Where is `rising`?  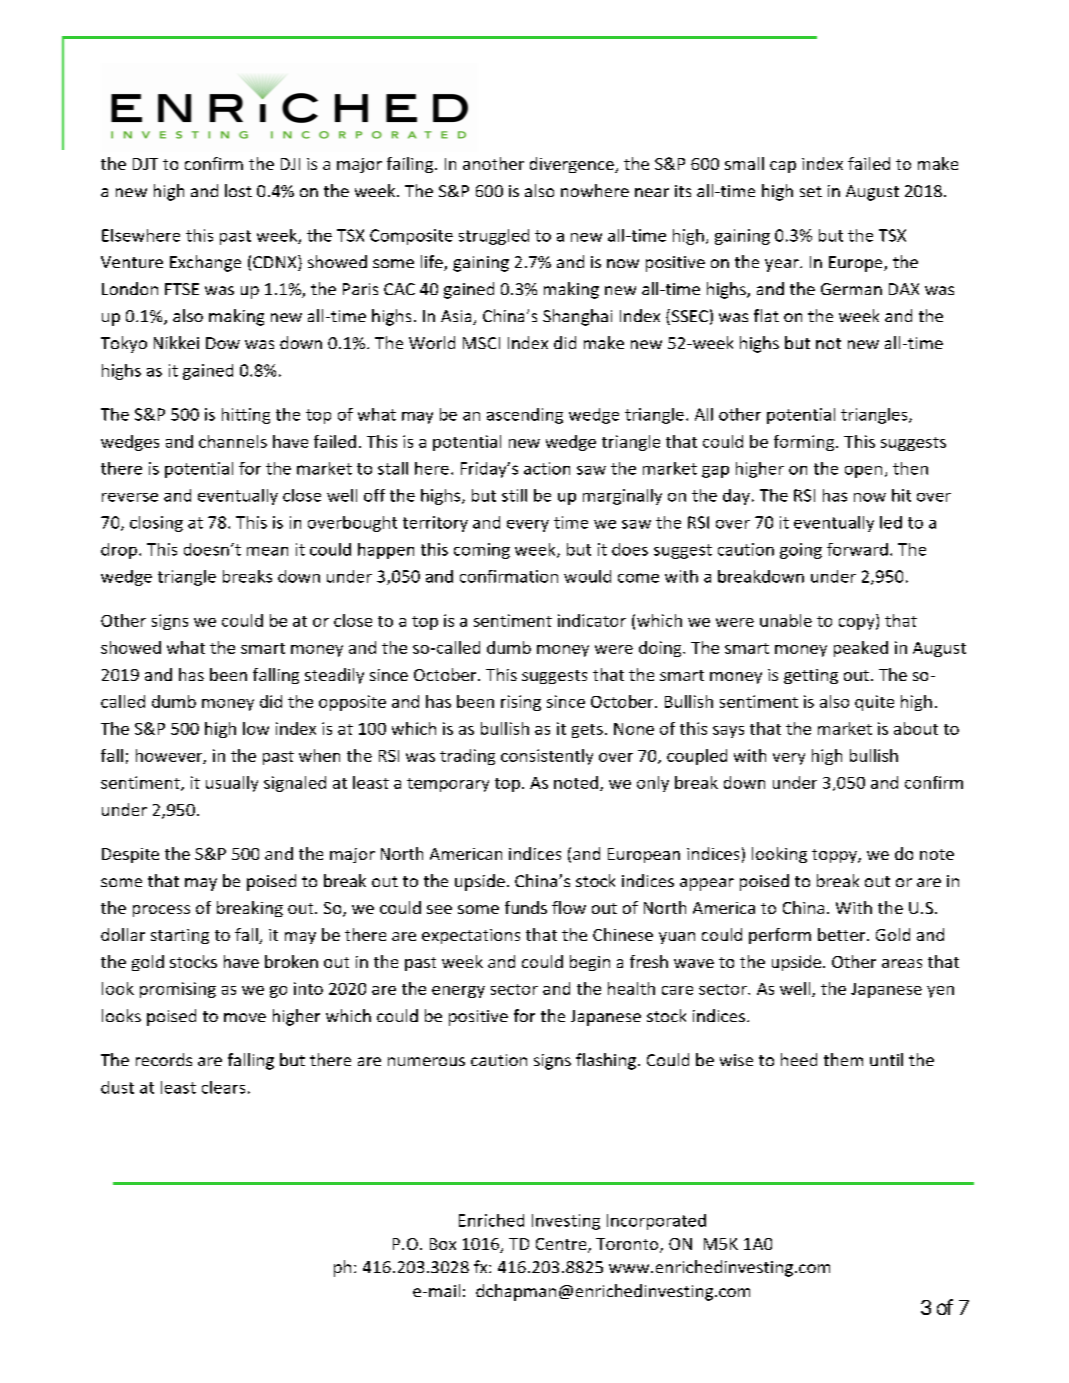 rising is located at coordinates (521, 703).
